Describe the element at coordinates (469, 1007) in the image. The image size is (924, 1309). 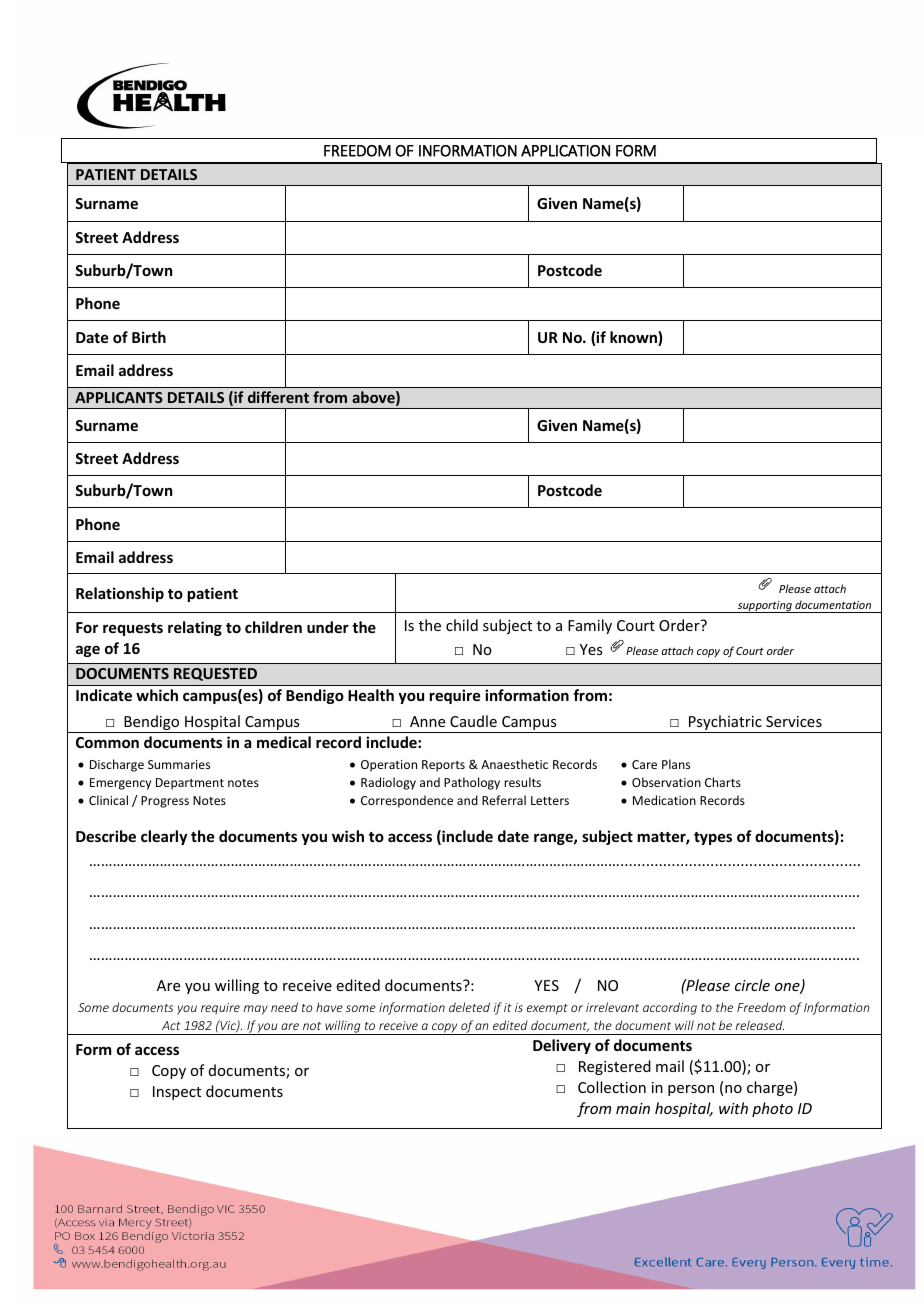
I see `deleted` at that location.
